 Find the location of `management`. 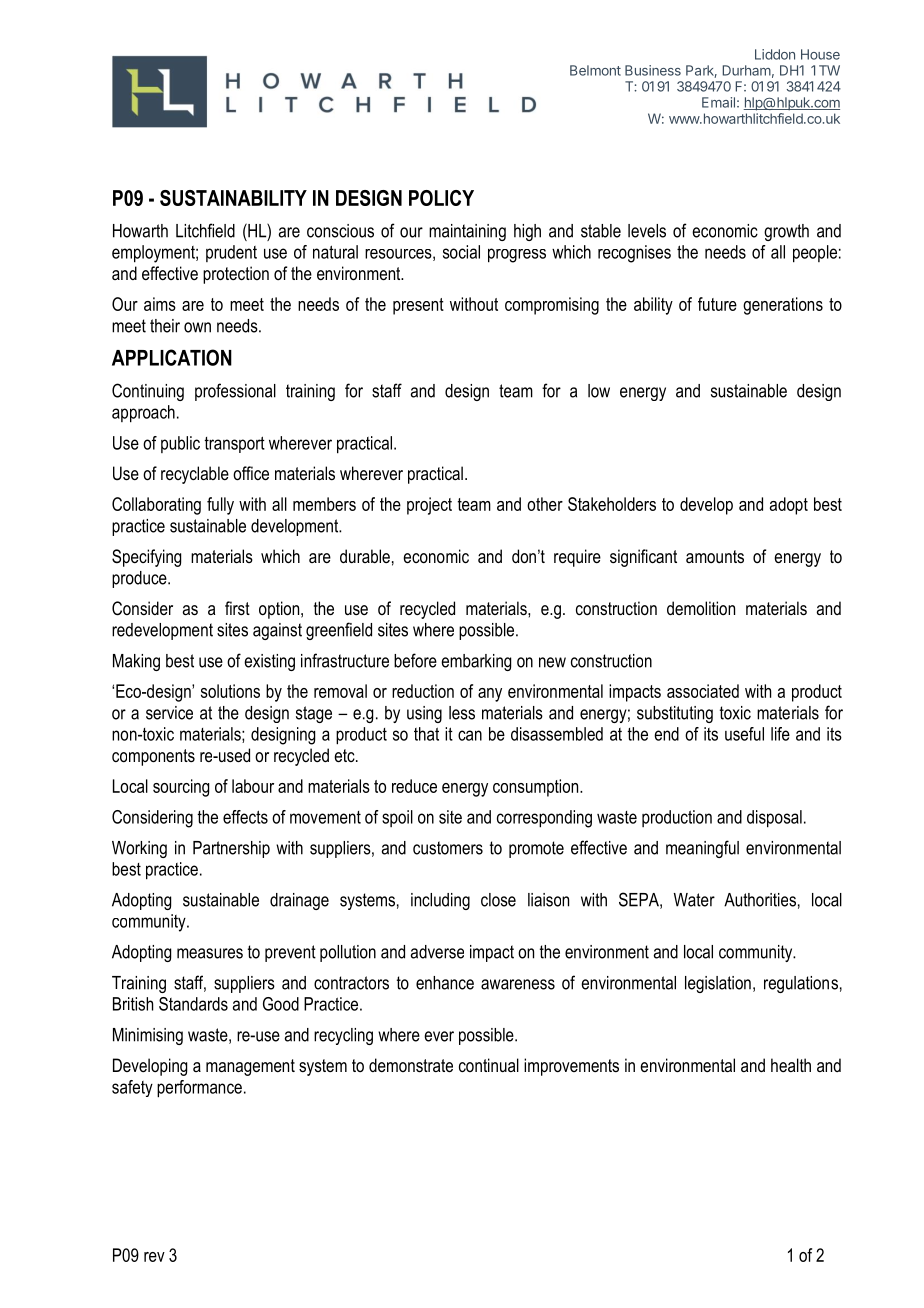

management is located at coordinates (250, 1067).
